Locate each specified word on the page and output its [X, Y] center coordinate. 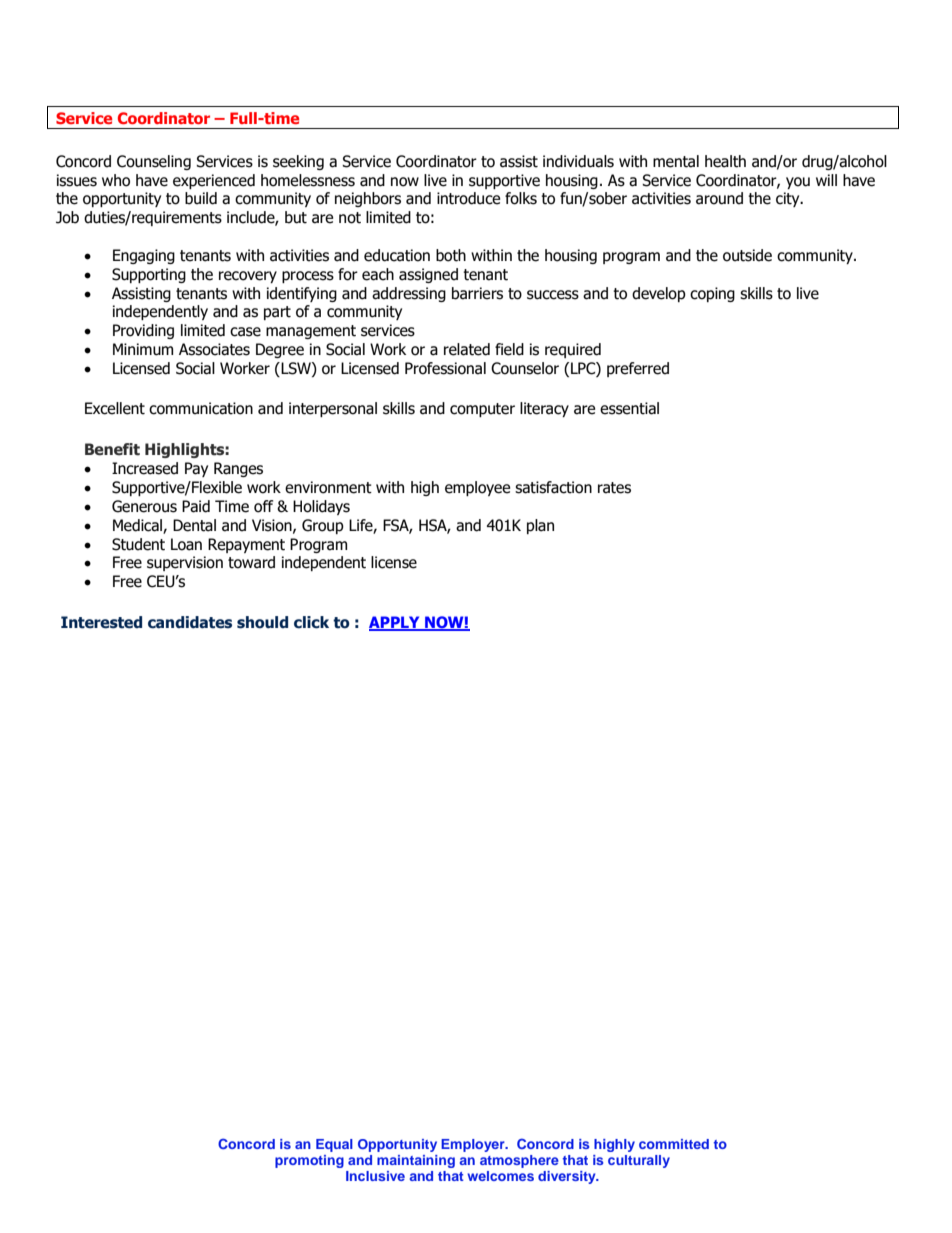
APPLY [395, 623]
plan [540, 526]
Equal [334, 1145]
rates [614, 488]
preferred [638, 369]
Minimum [143, 349]
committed [674, 1144]
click [311, 622]
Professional [445, 368]
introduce [468, 198]
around [719, 198]
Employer [474, 1145]
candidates [190, 622]
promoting [309, 1161]
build [201, 198]
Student [138, 544]
